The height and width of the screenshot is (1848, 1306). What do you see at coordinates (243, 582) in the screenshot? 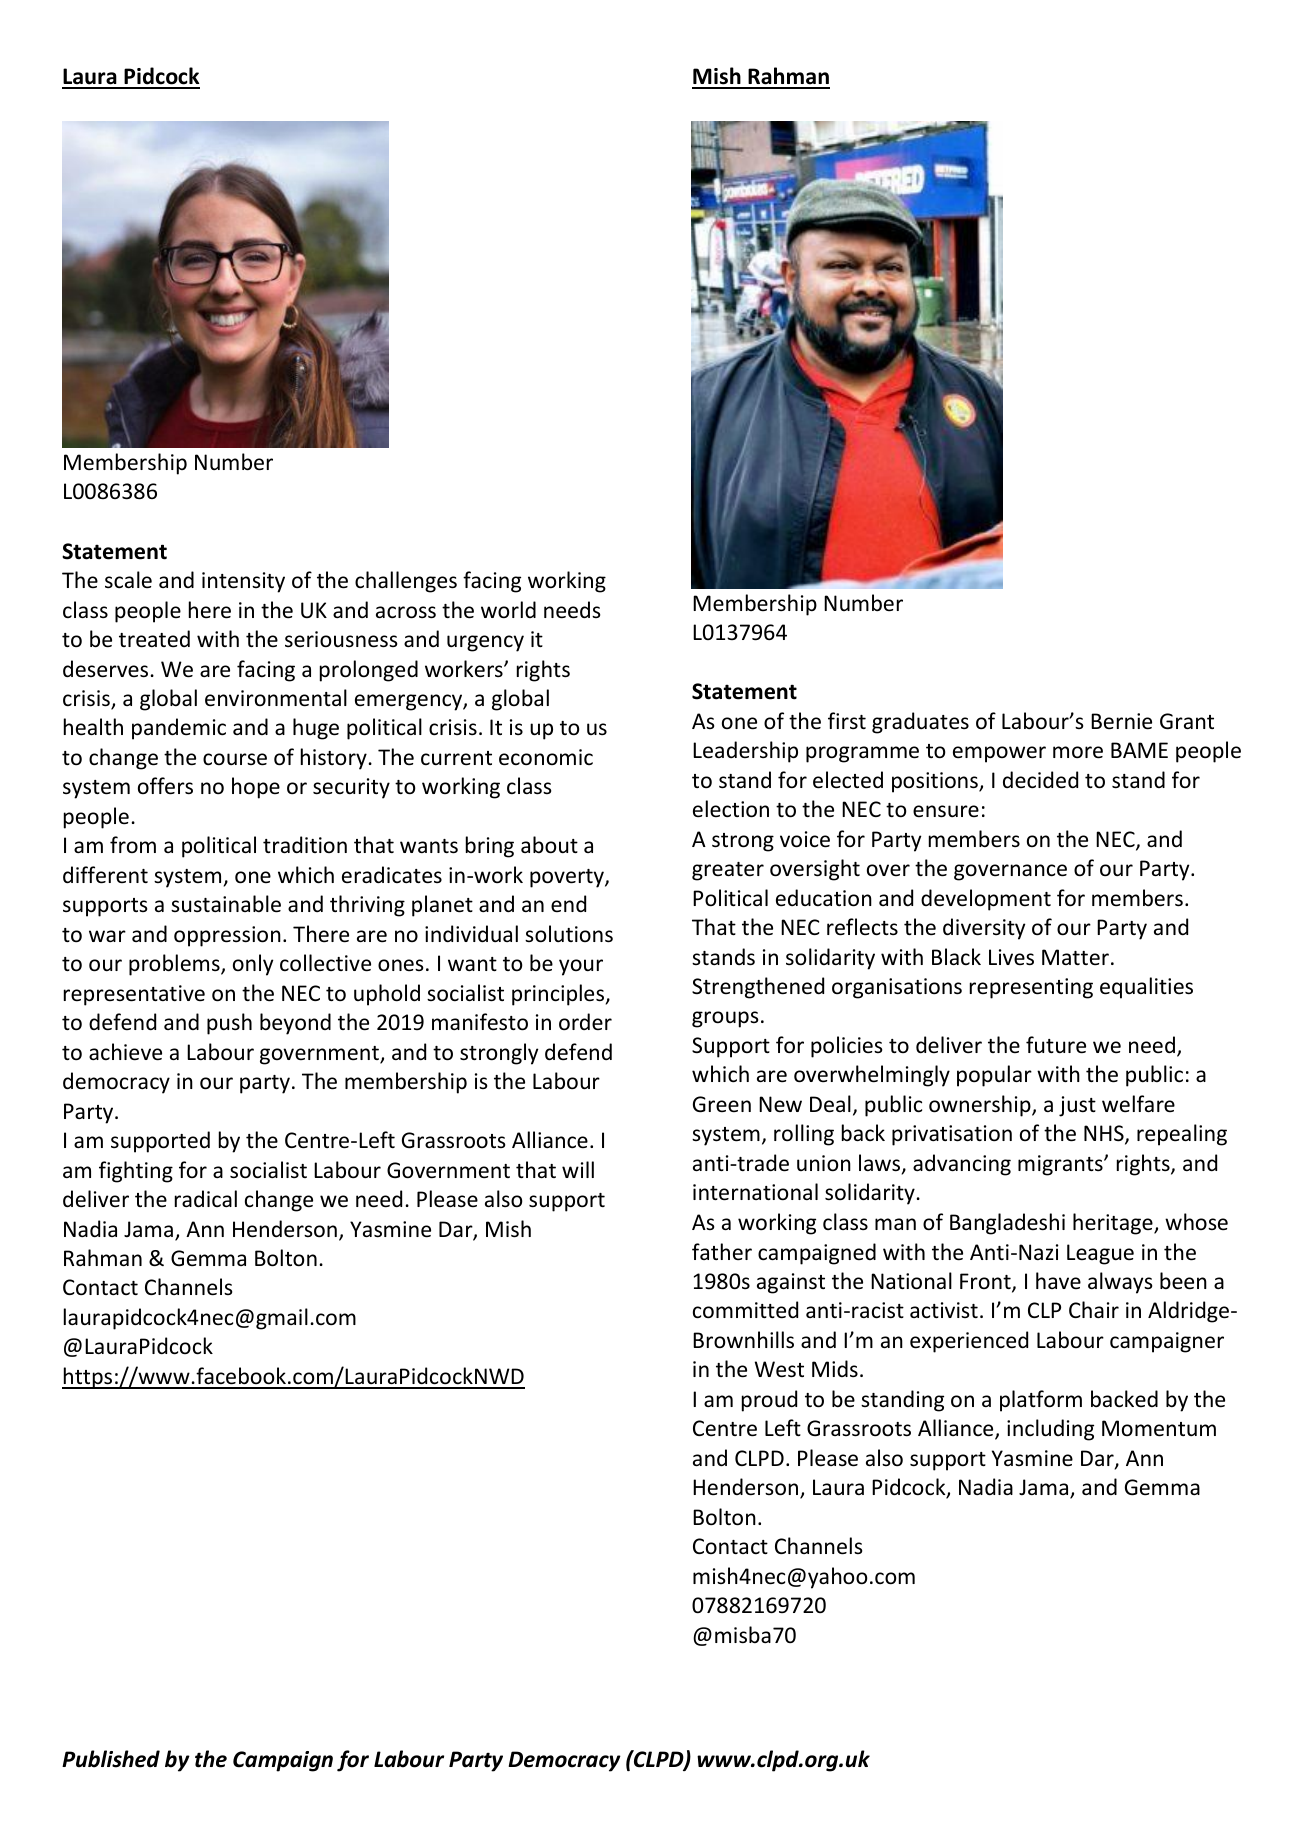
I see `intensity` at bounding box center [243, 582].
